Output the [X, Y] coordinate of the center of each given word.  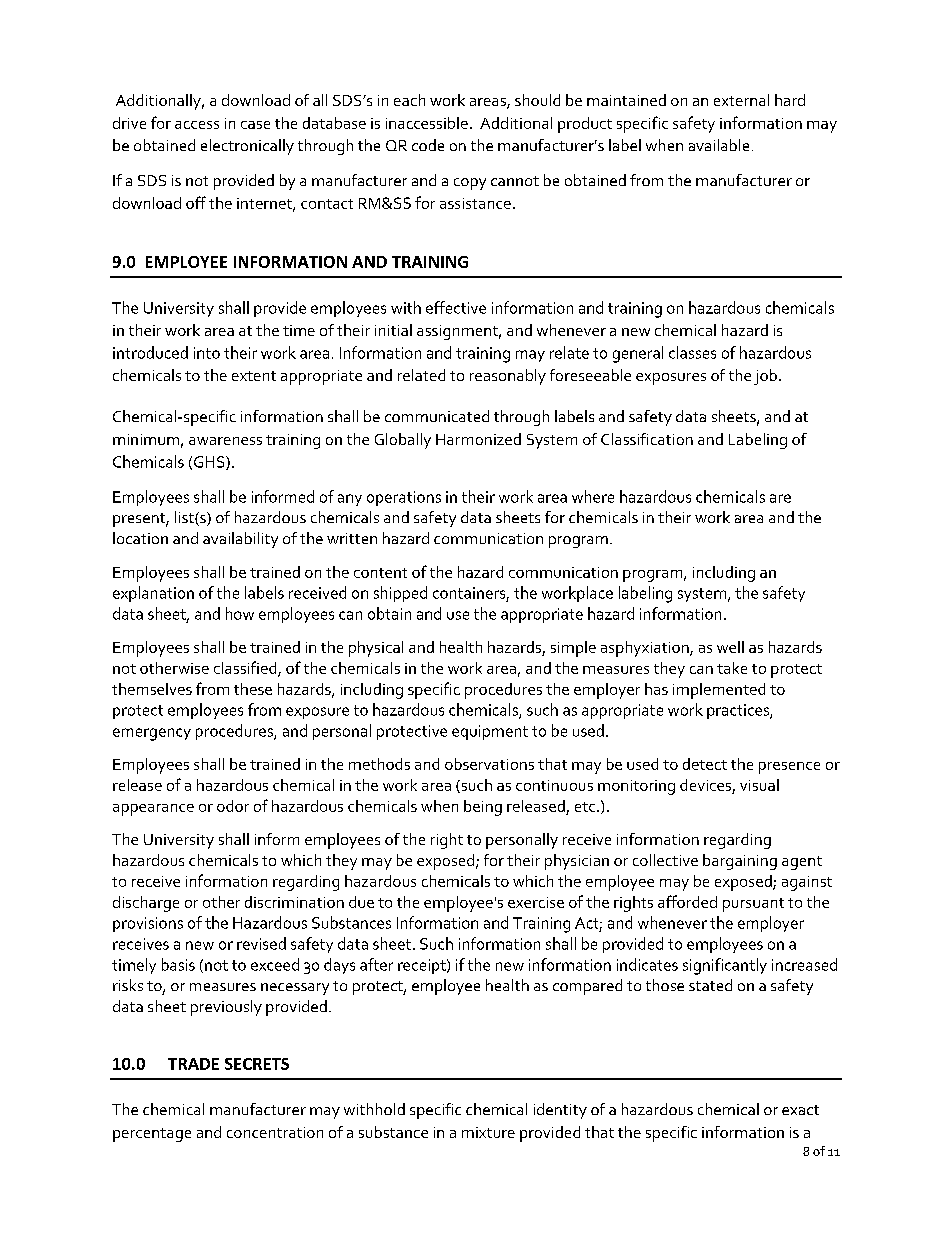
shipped [400, 594]
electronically [247, 147]
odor [233, 806]
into [207, 353]
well [730, 647]
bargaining [740, 862]
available [719, 145]
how [240, 613]
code [428, 145]
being [483, 808]
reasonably [508, 377]
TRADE [193, 1064]
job [765, 377]
